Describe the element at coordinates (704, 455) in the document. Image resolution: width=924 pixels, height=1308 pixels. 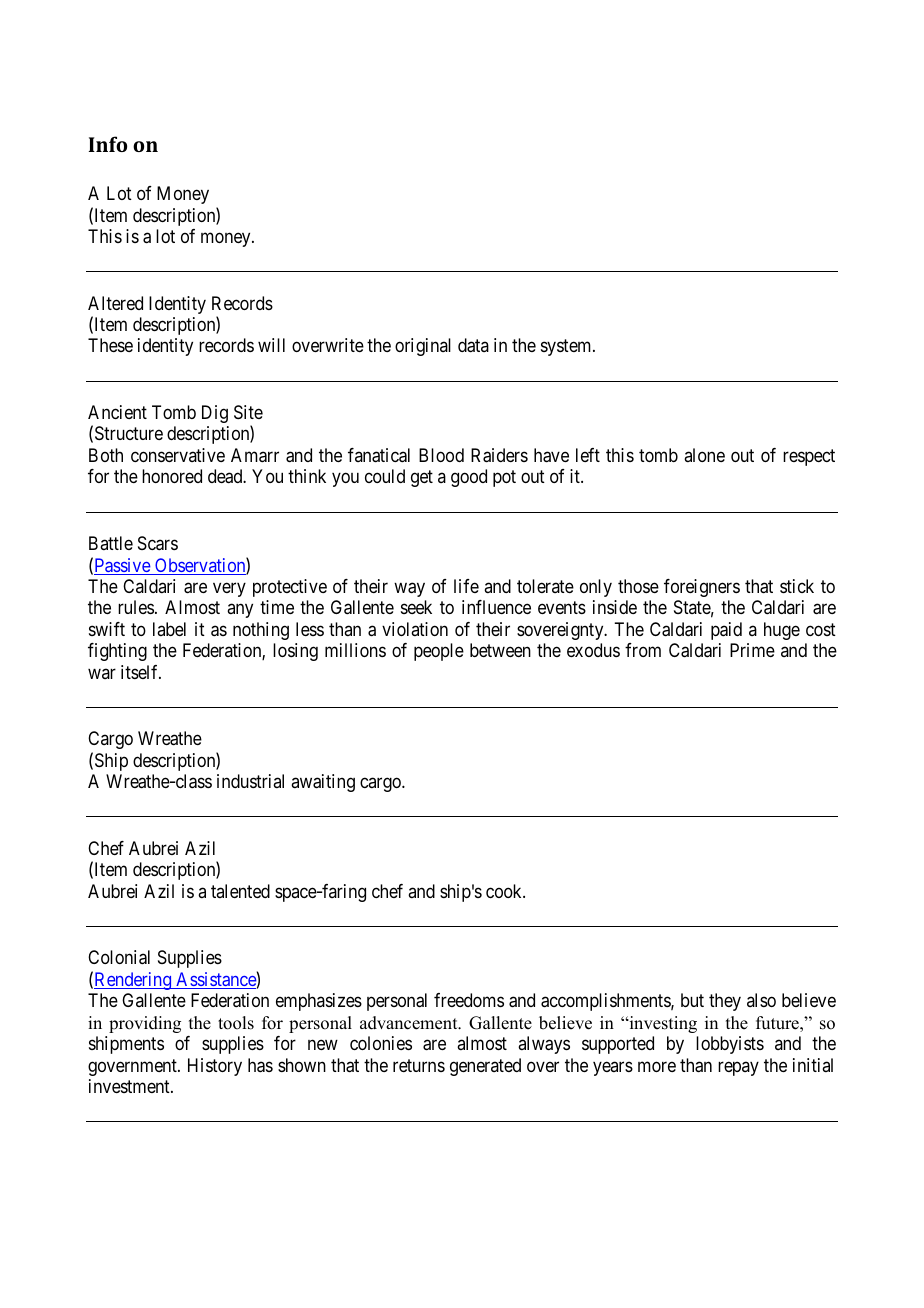
I see `alone` at that location.
